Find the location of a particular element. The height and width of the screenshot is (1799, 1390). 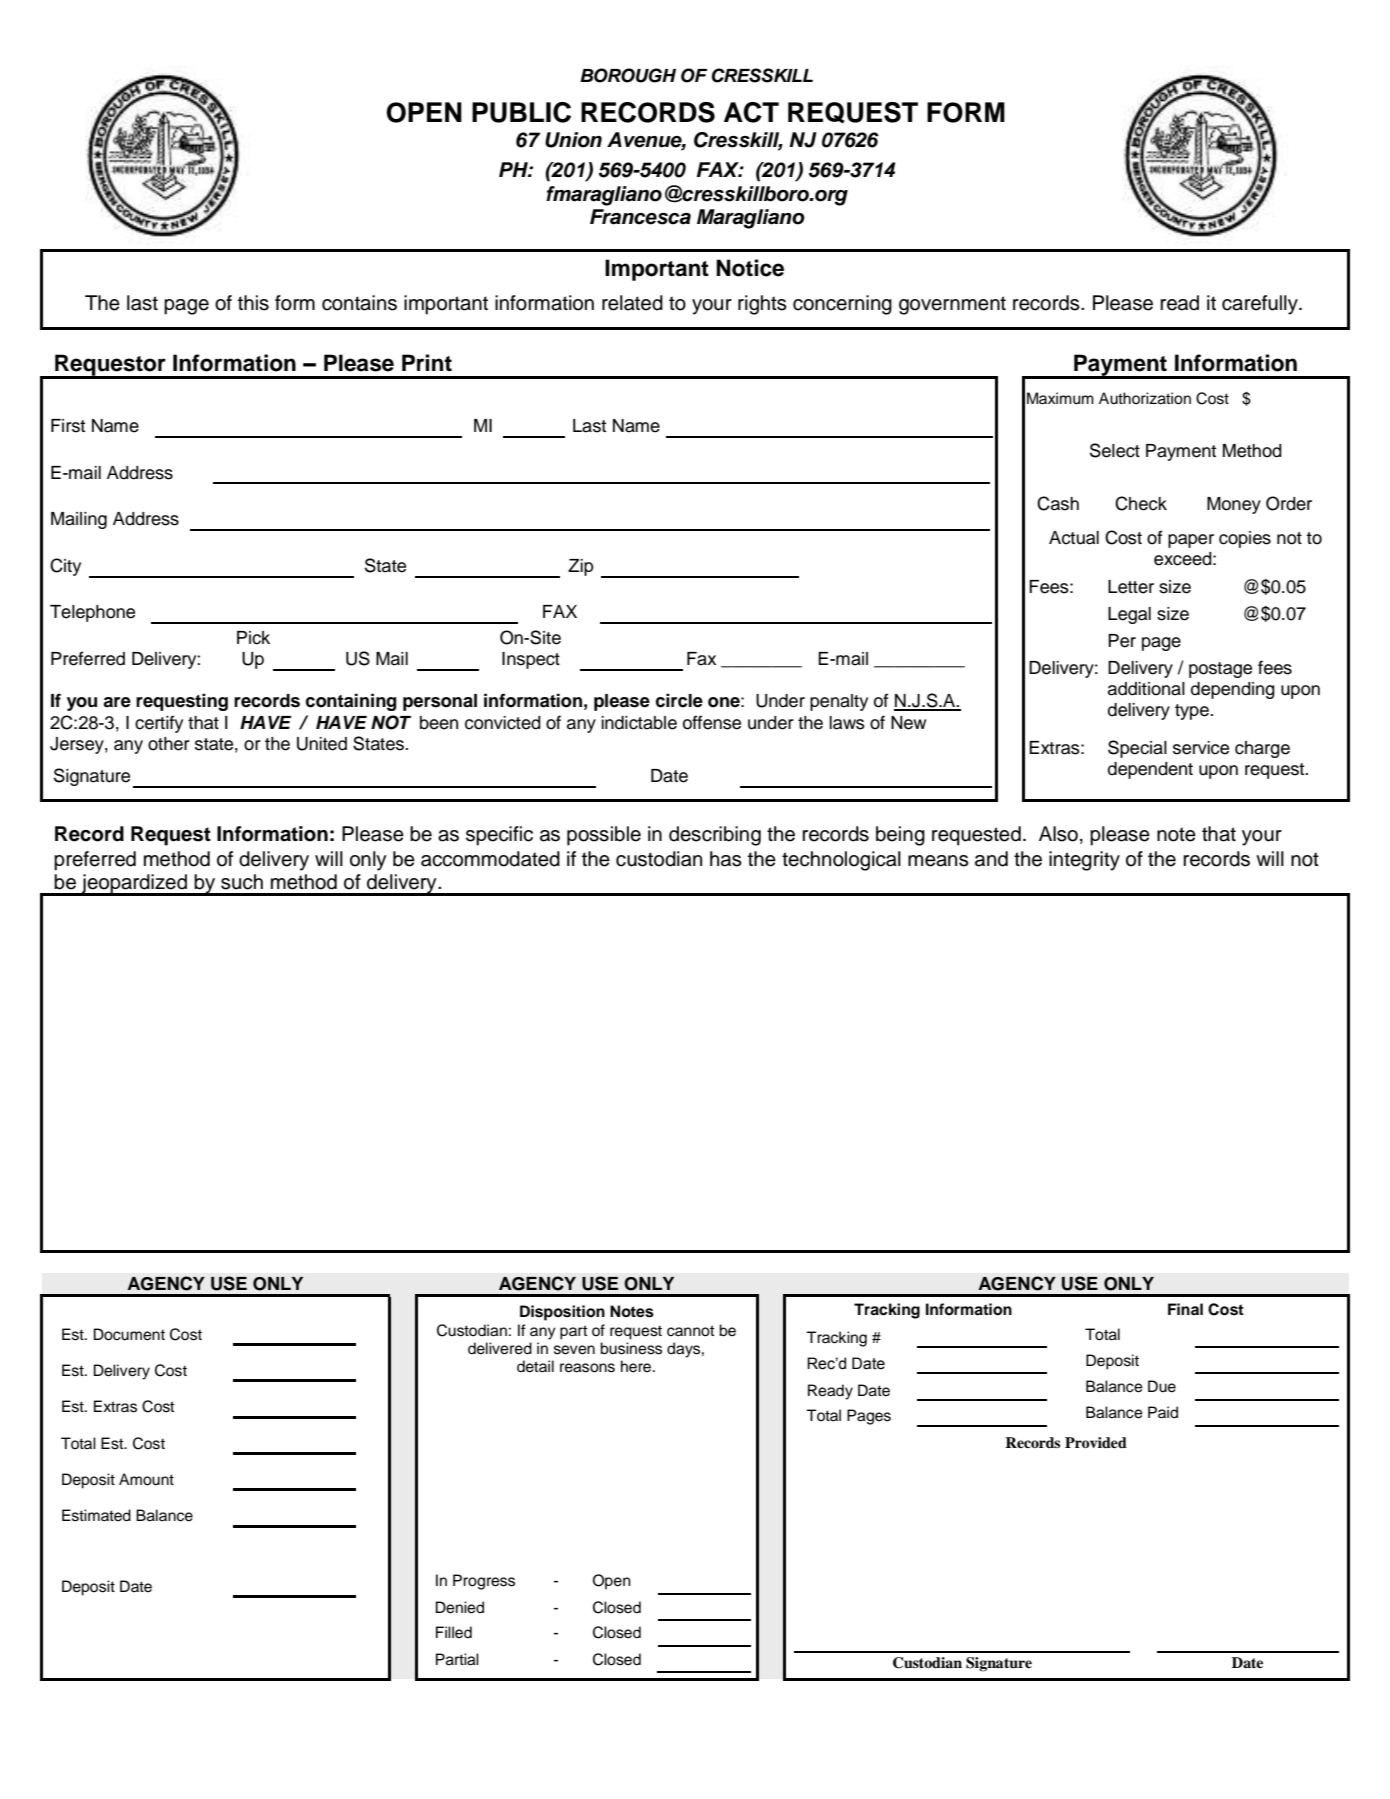

Disposition is located at coordinates (562, 1313).
